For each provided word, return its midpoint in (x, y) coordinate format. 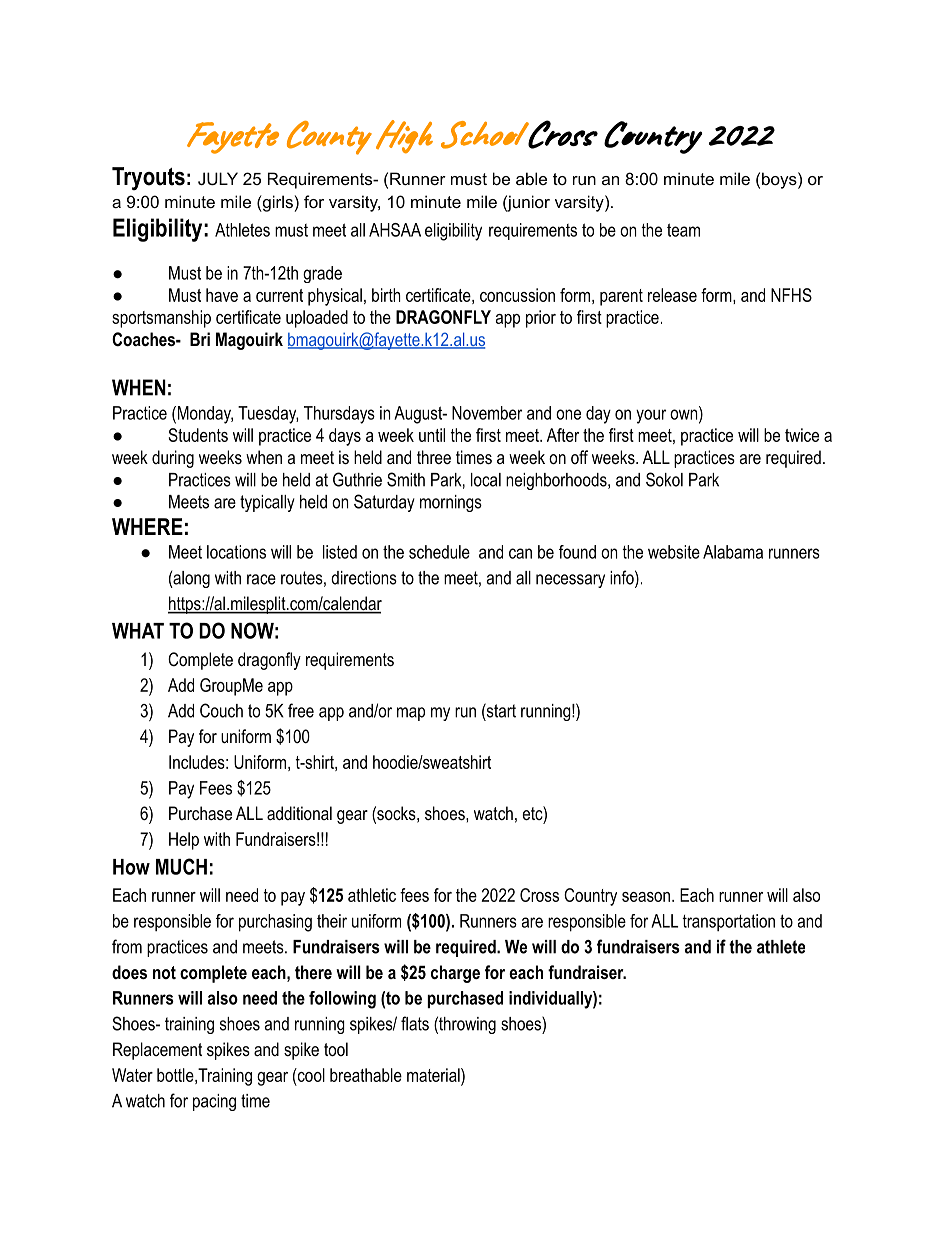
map (411, 714)
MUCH (181, 866)
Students (198, 435)
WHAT (138, 631)
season (646, 897)
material (434, 1075)
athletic (372, 895)
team (683, 230)
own (685, 414)
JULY (218, 178)
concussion (517, 295)
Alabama (733, 552)
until (432, 435)
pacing (214, 1102)
